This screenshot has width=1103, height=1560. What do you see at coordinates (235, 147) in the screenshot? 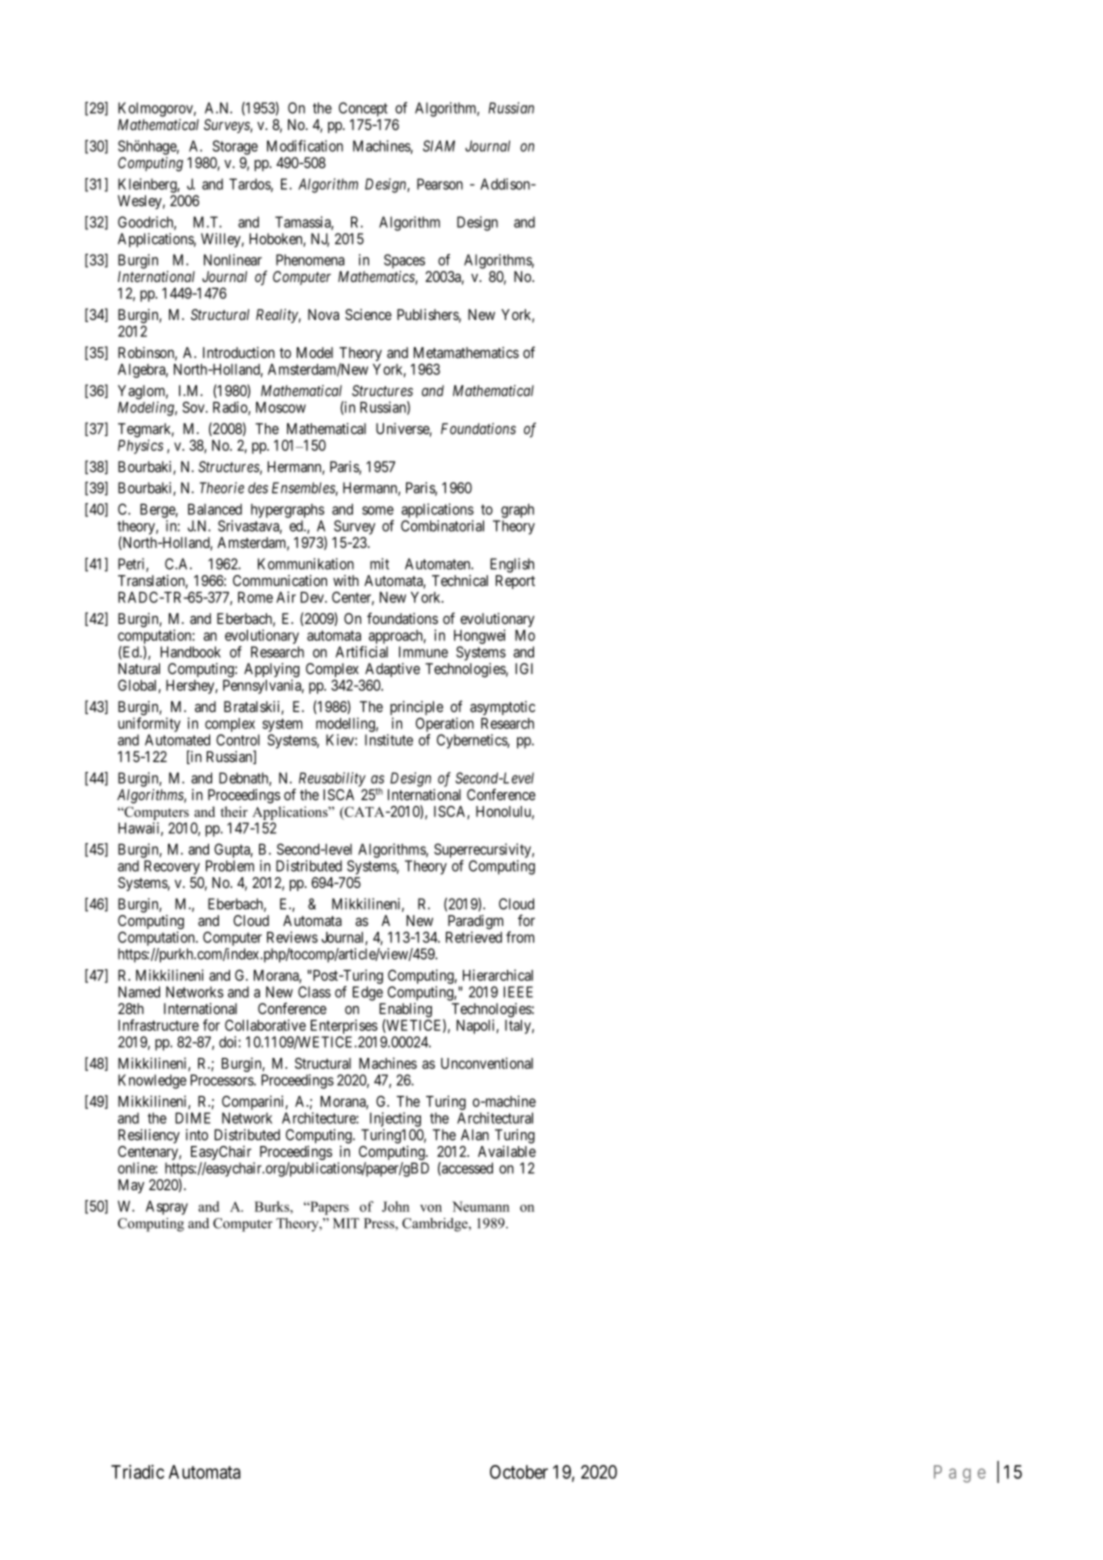
I see `Storage` at bounding box center [235, 147].
